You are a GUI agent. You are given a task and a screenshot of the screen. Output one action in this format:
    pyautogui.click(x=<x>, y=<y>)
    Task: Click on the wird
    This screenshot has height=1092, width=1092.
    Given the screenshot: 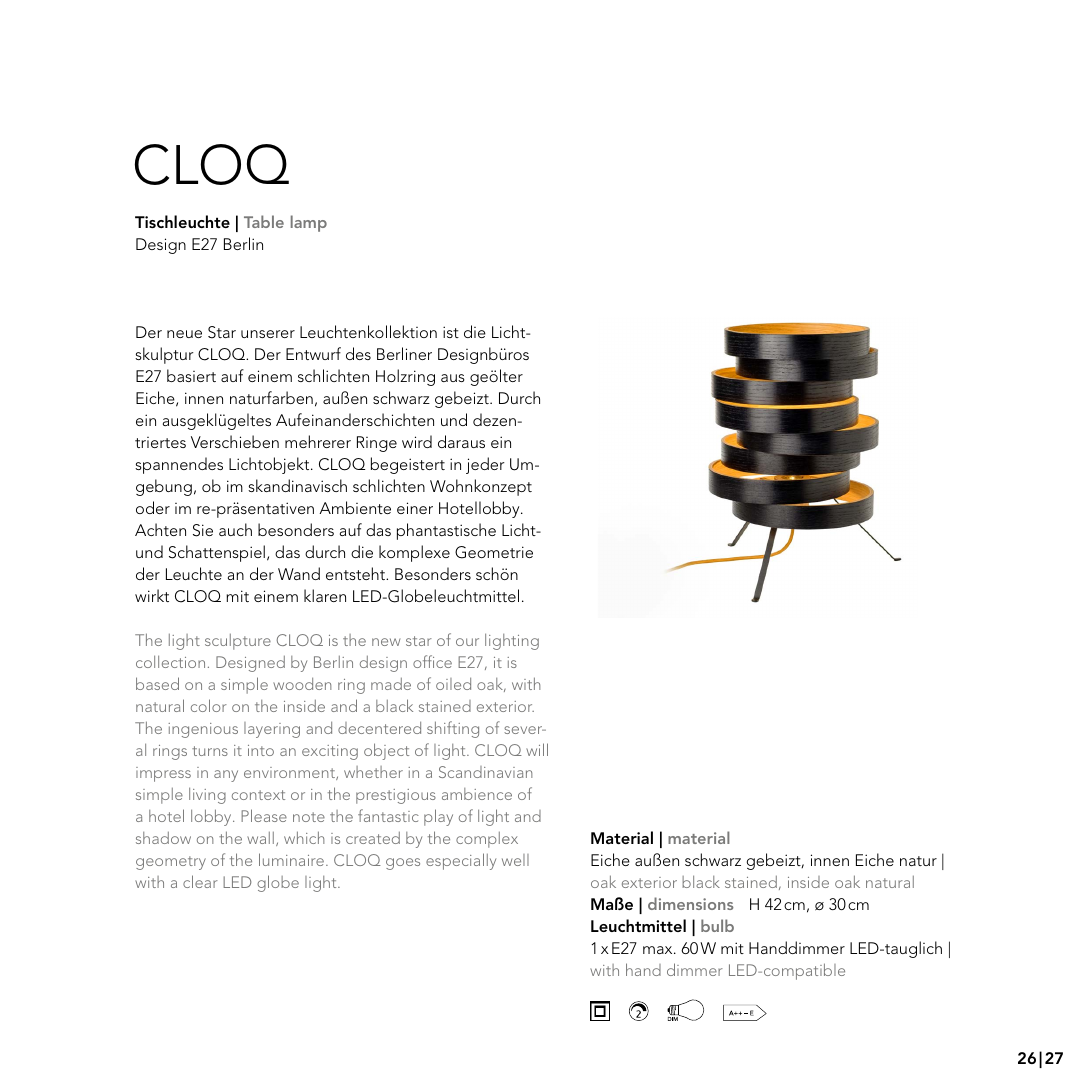 What is the action you would take?
    pyautogui.click(x=417, y=441)
